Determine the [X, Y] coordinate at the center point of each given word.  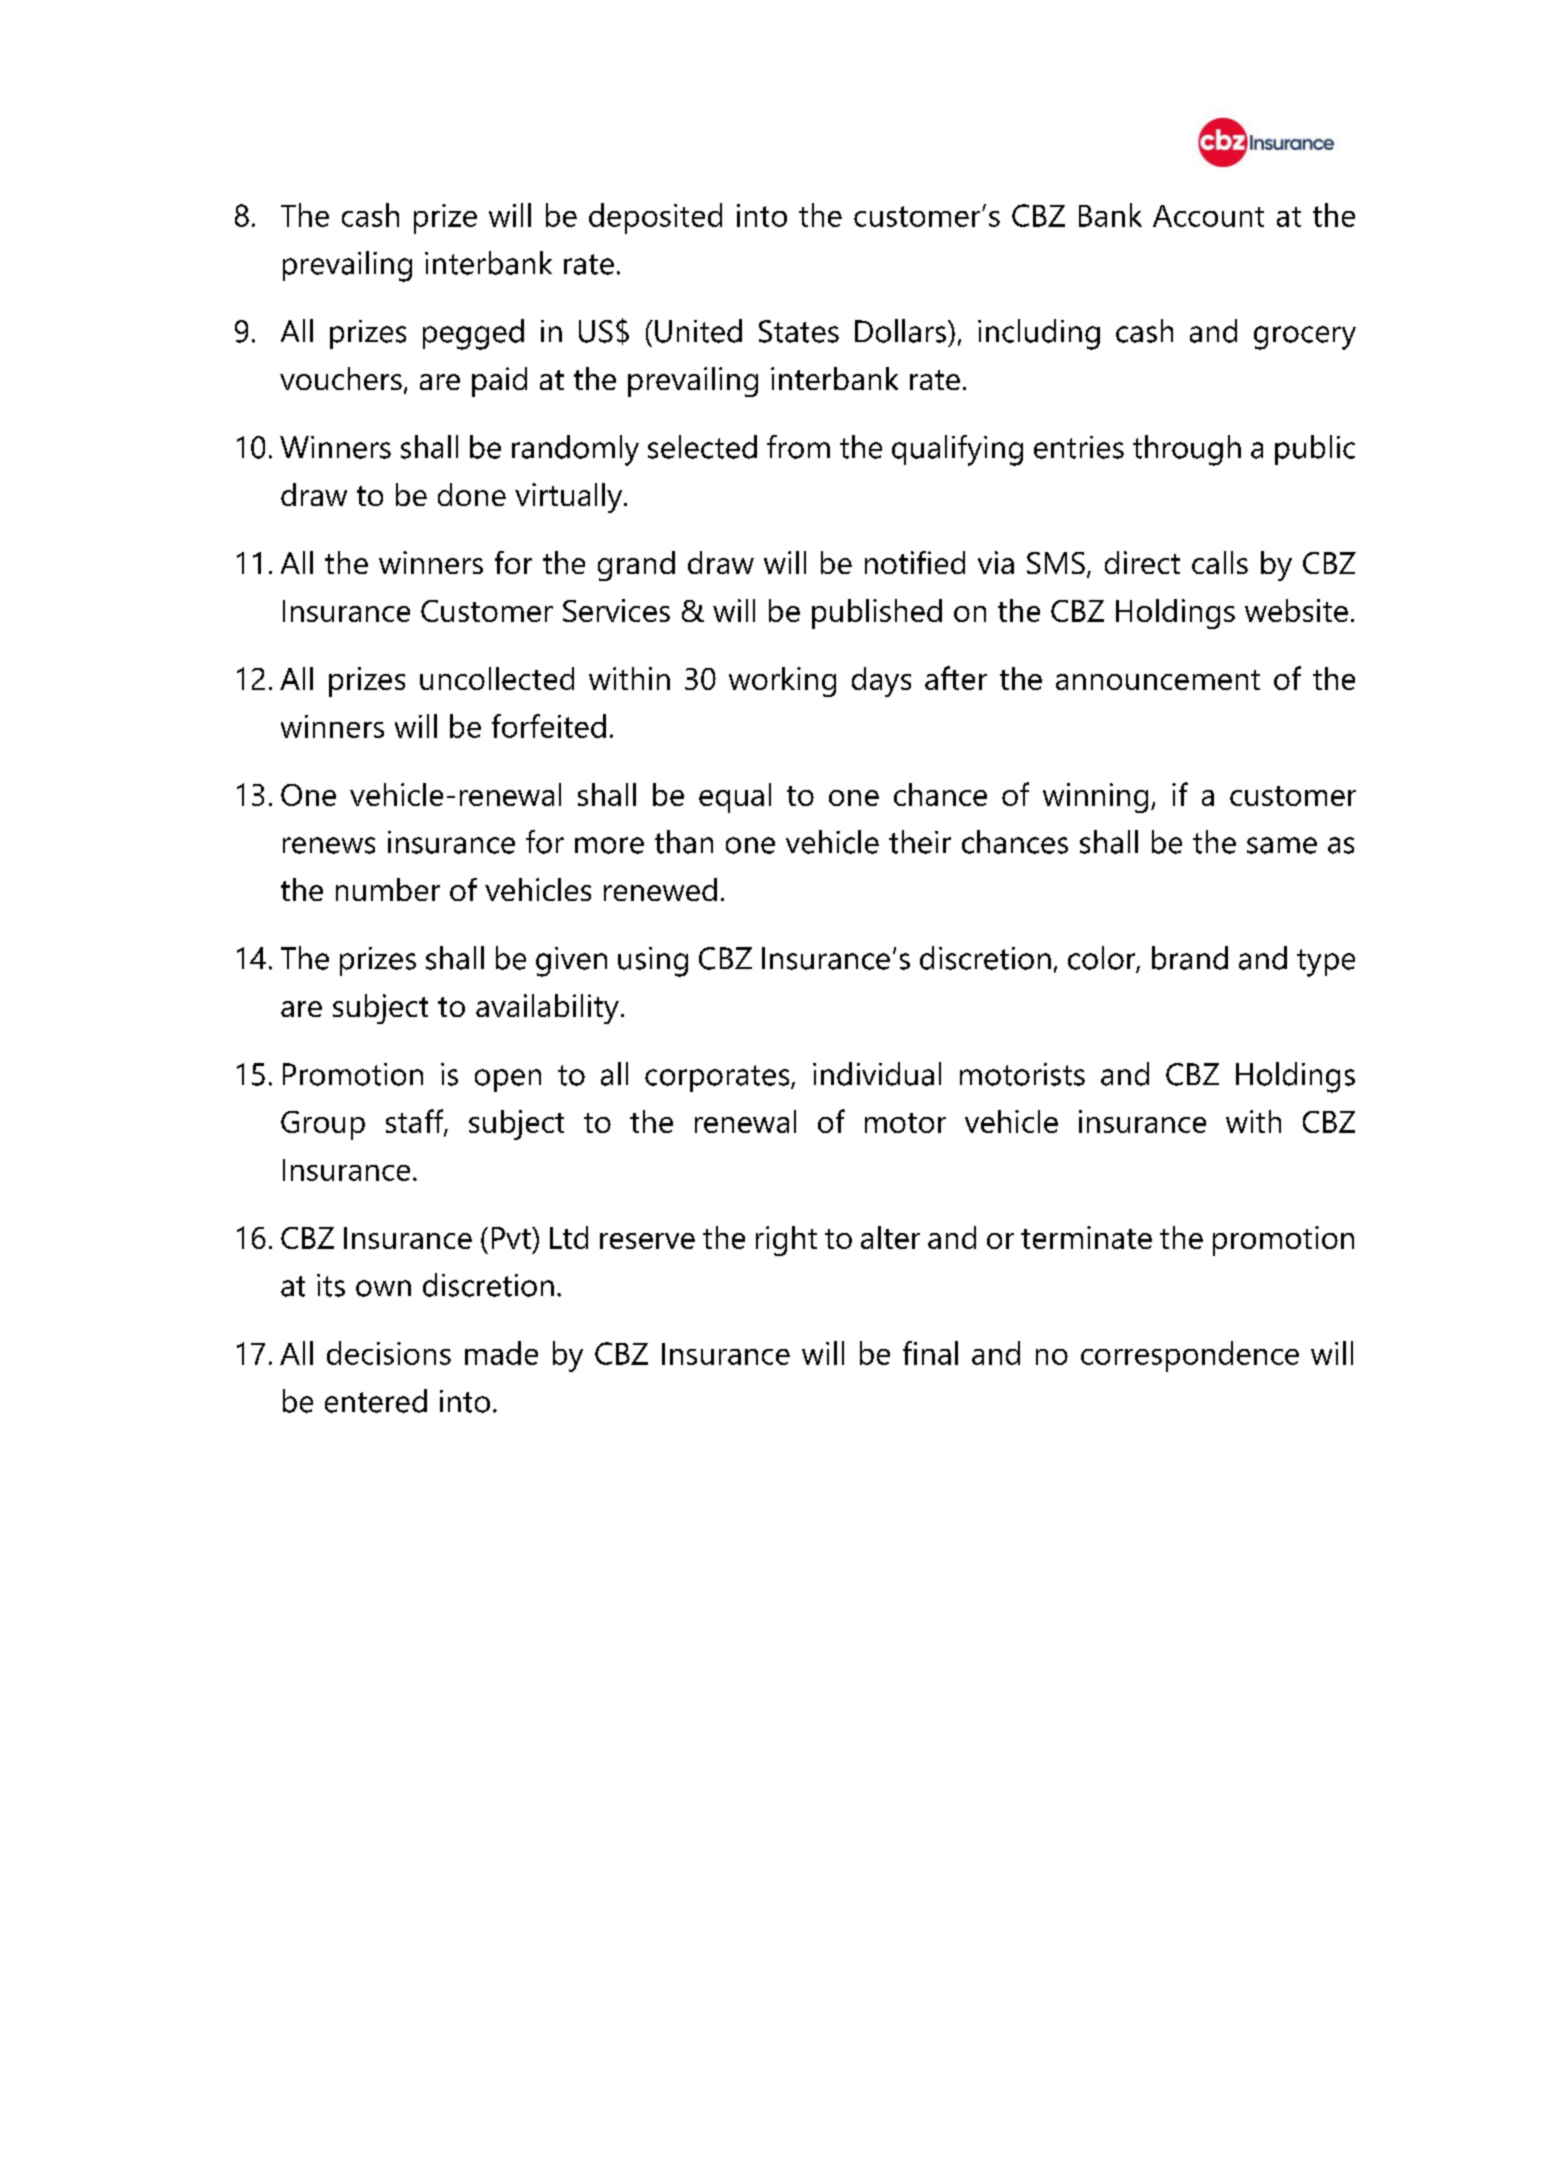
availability [547, 1009]
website [1296, 610]
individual [877, 1074]
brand [1190, 958]
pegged [473, 334]
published [877, 614]
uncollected [497, 678]
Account [1208, 216]
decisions [389, 1353]
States [799, 331]
